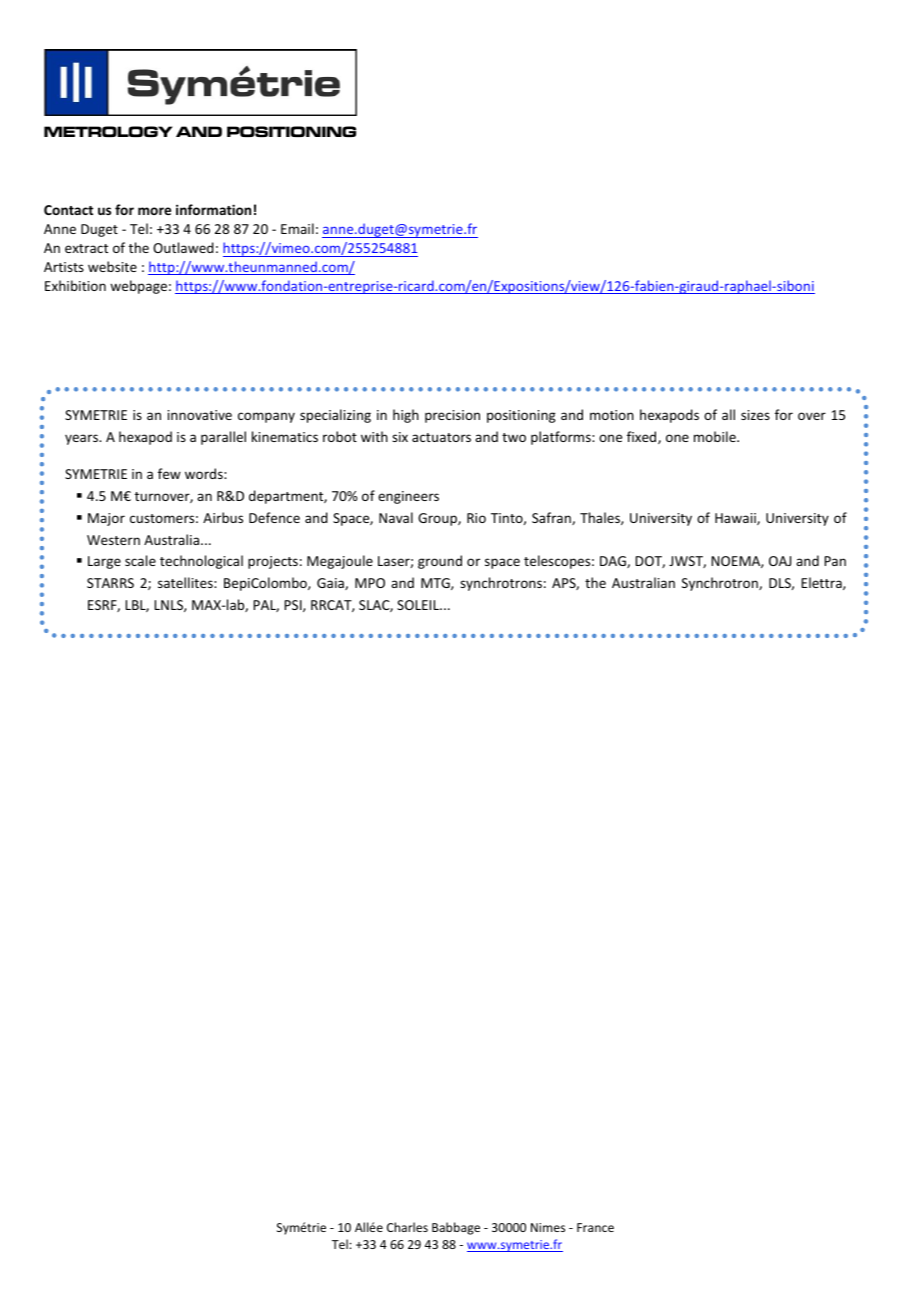  Describe the element at coordinates (456, 1228) in the screenshot. I see `Babbage` at that location.
